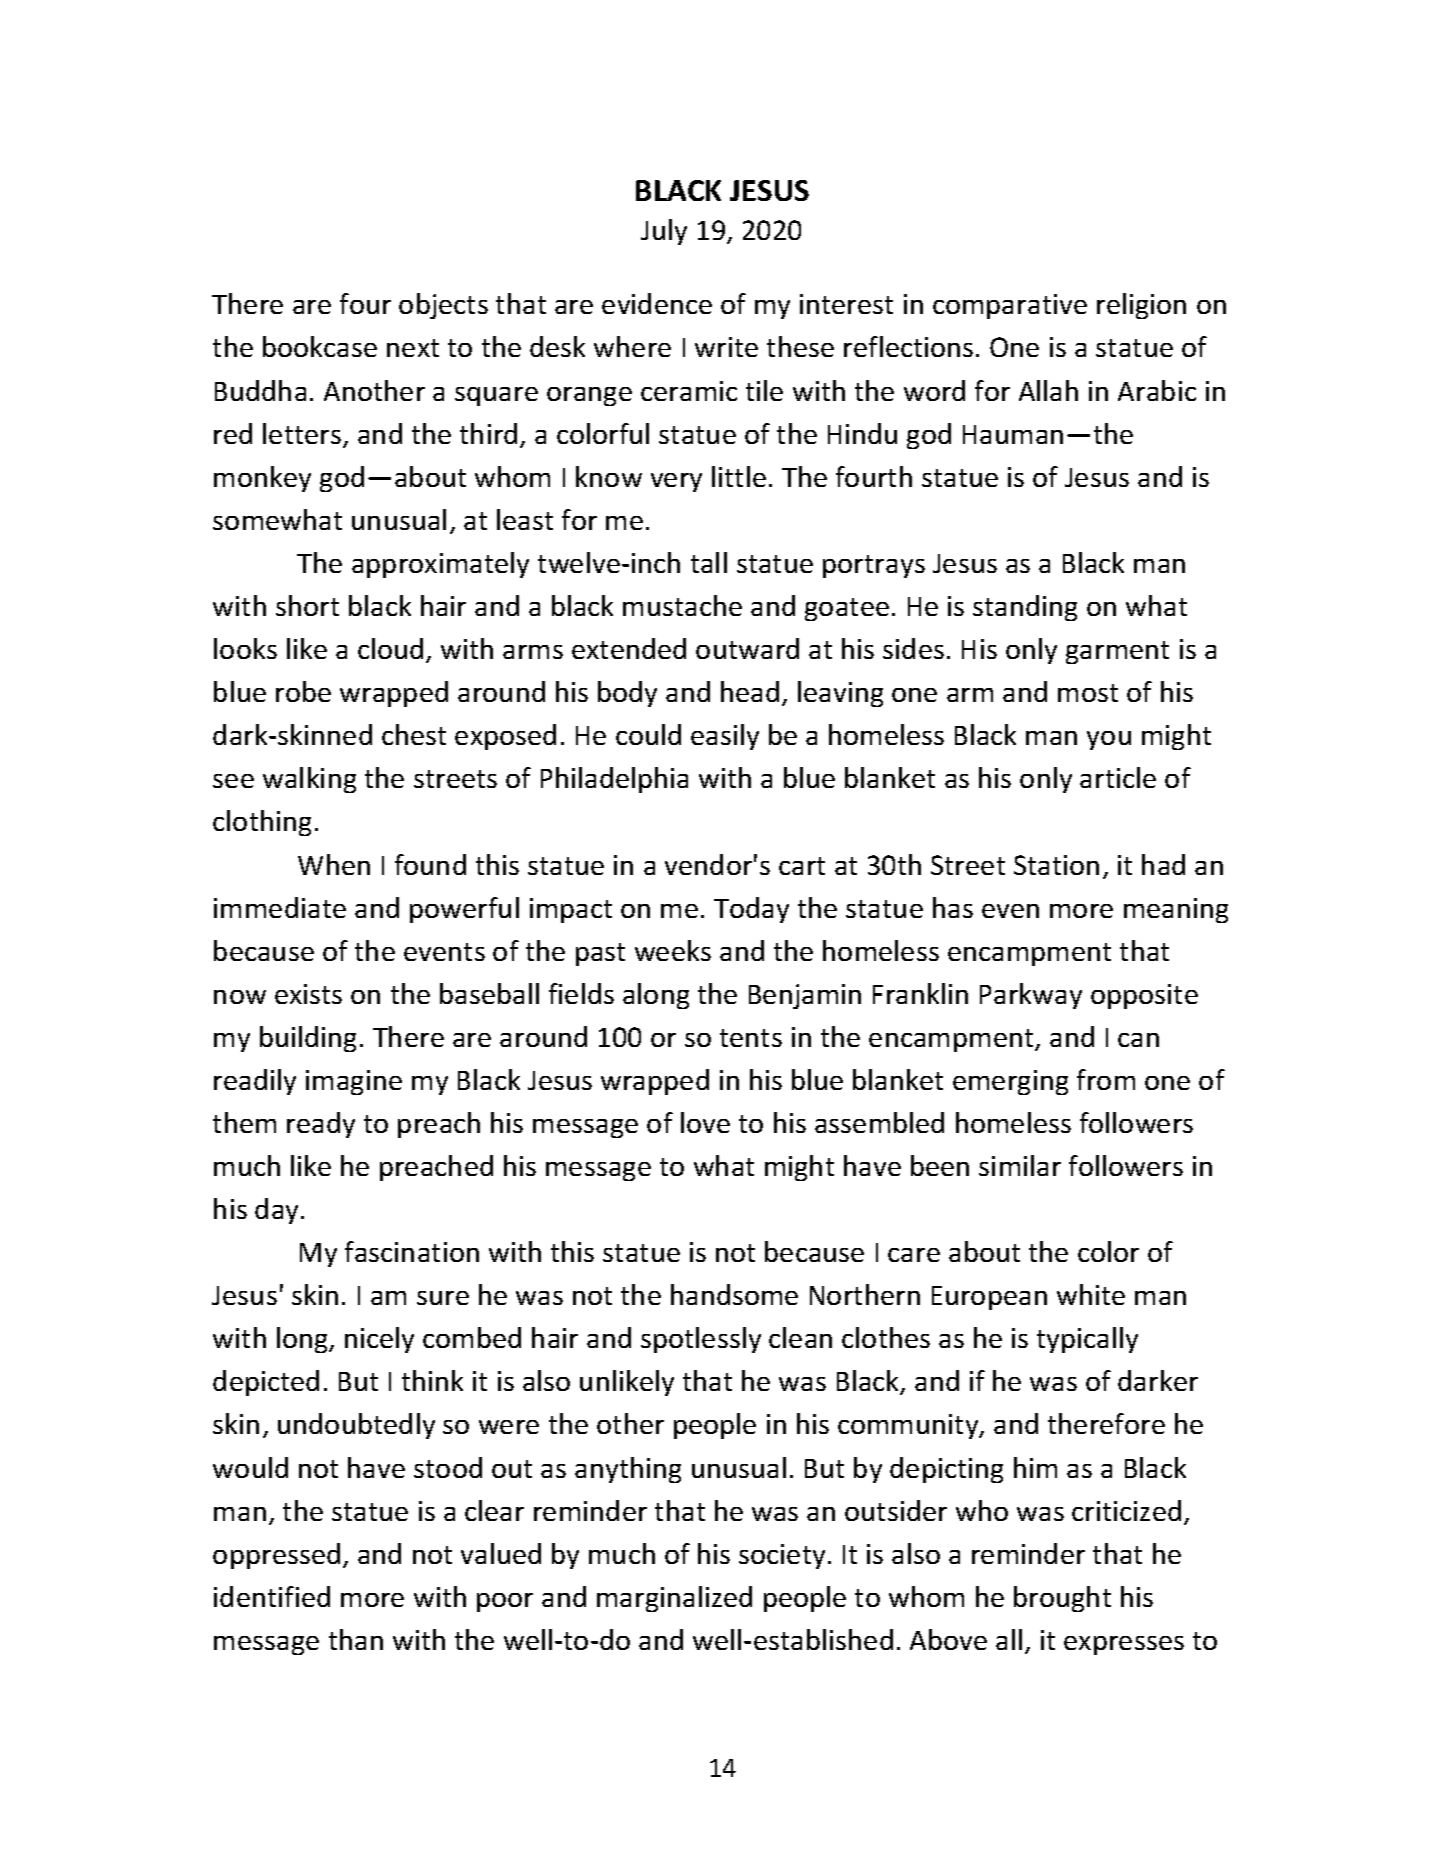 Image resolution: width=1444 pixels, height=1869 pixels. What do you see at coordinates (674, 1599) in the document?
I see `marginalized` at bounding box center [674, 1599].
